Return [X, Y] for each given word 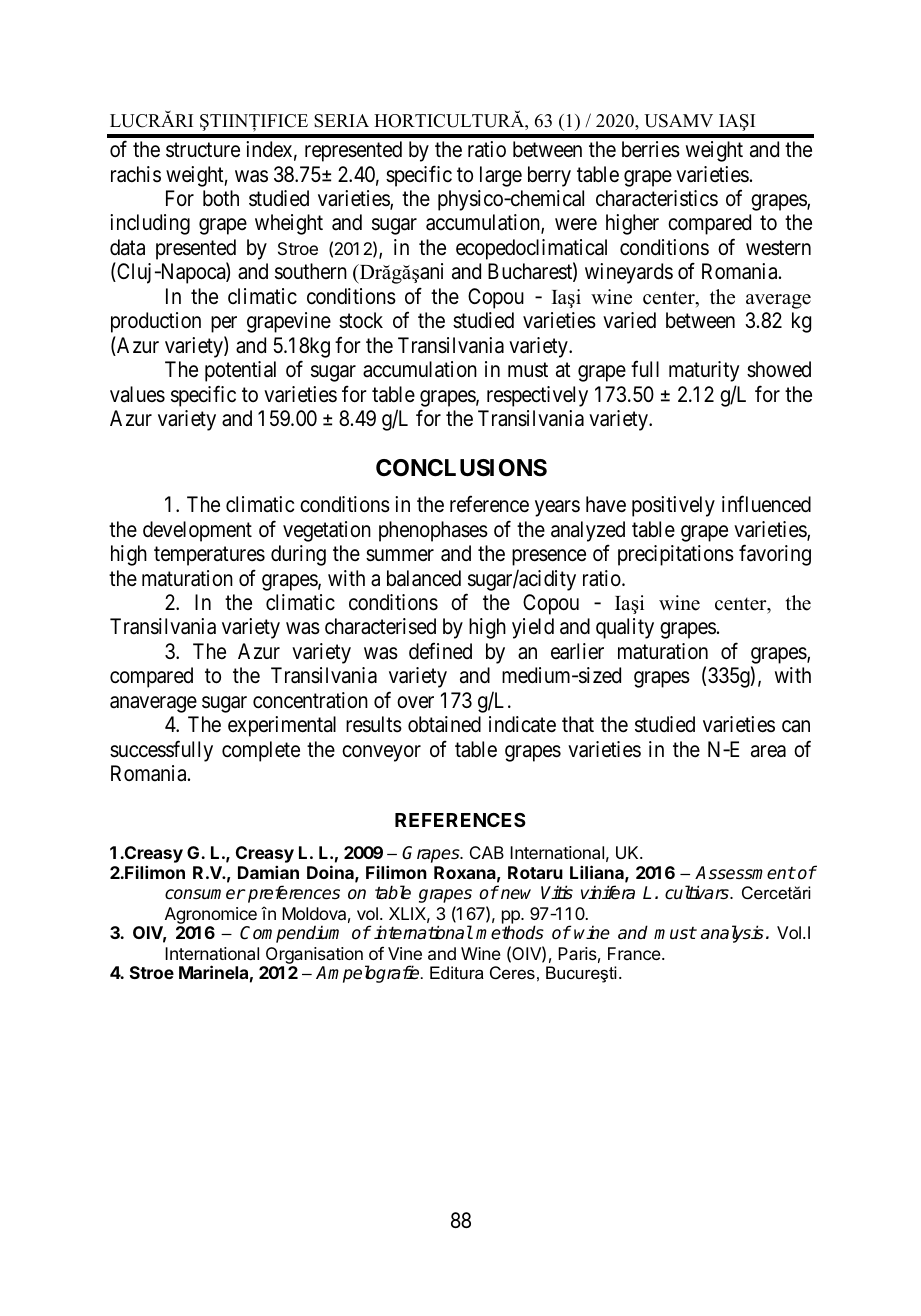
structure [203, 150]
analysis [732, 934]
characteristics [657, 198]
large [501, 176]
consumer [205, 894]
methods [510, 932]
